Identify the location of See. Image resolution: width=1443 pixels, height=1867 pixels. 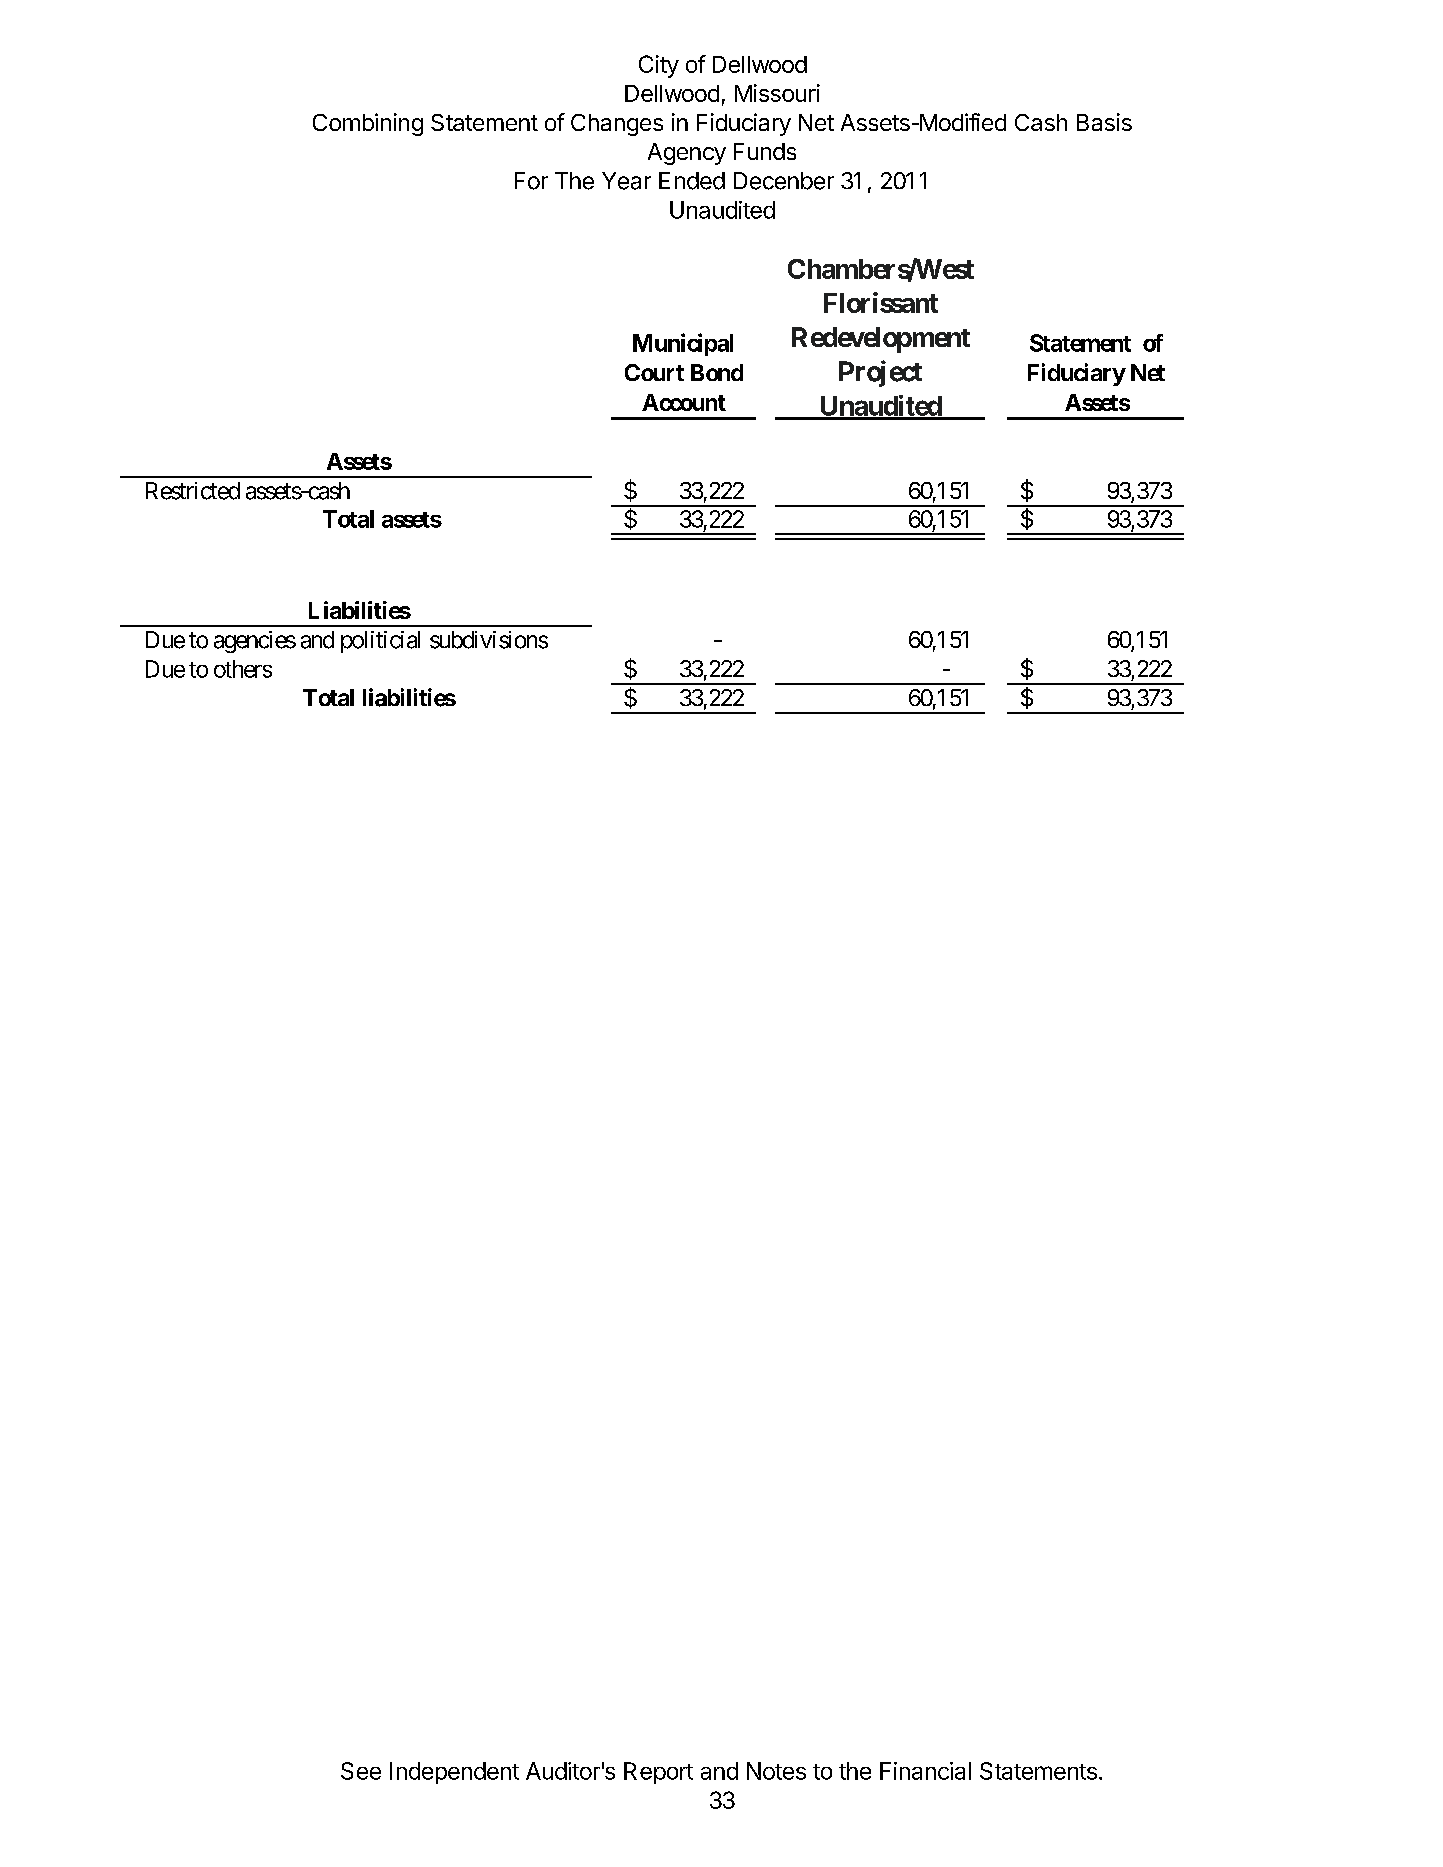
(361, 1771).
